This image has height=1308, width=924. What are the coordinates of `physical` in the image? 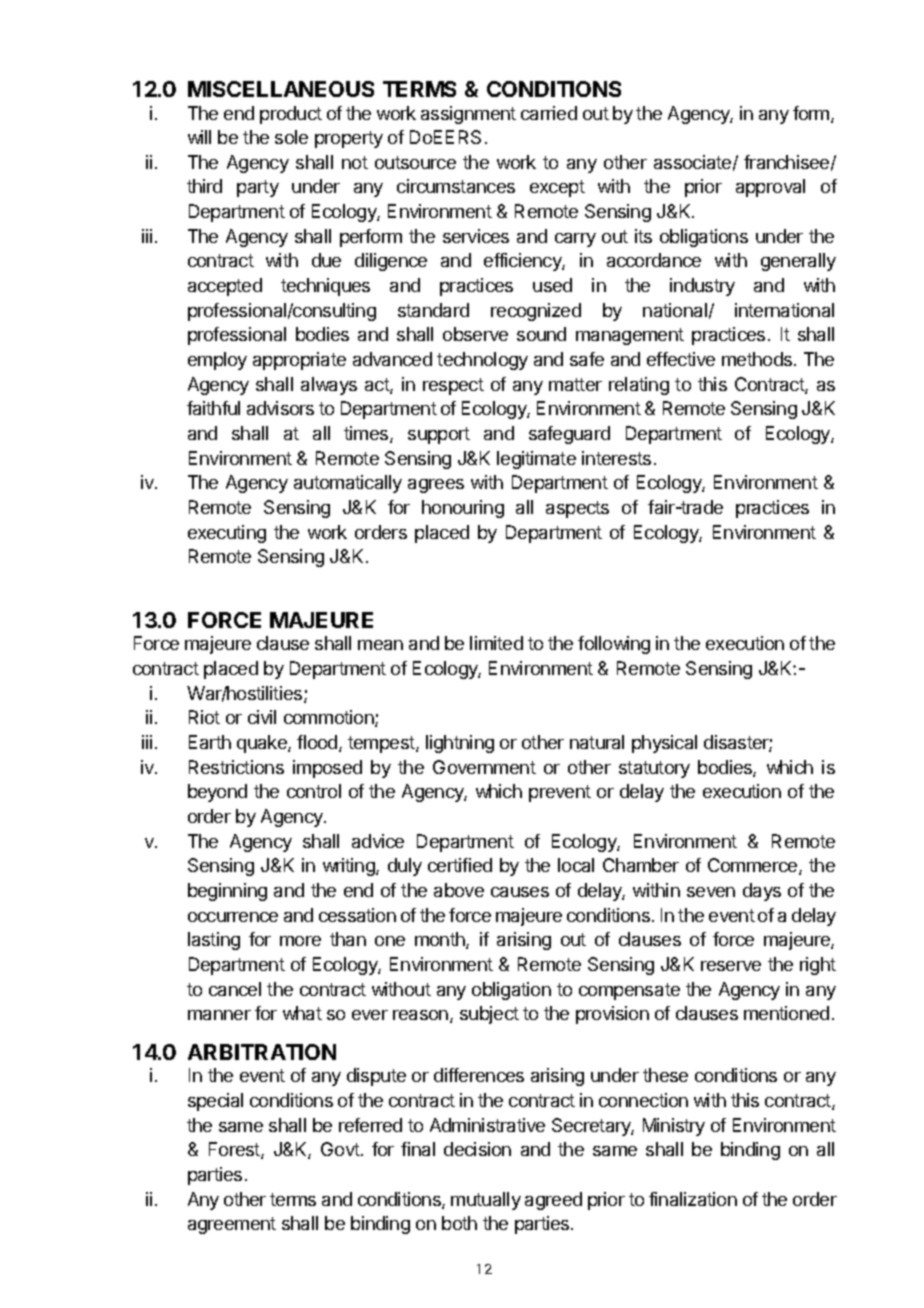 It's located at (664, 744).
